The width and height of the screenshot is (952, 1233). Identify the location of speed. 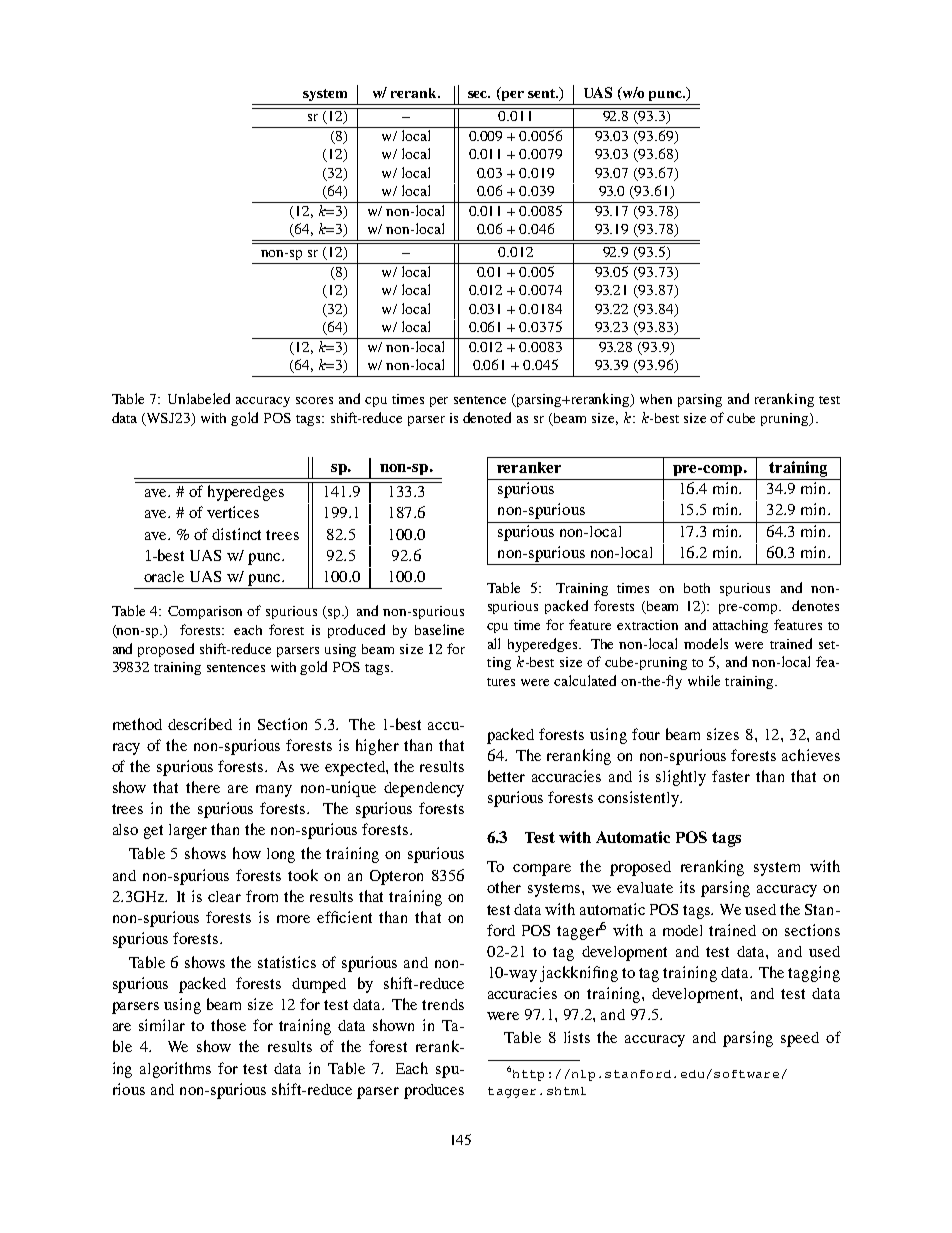
(800, 1039).
